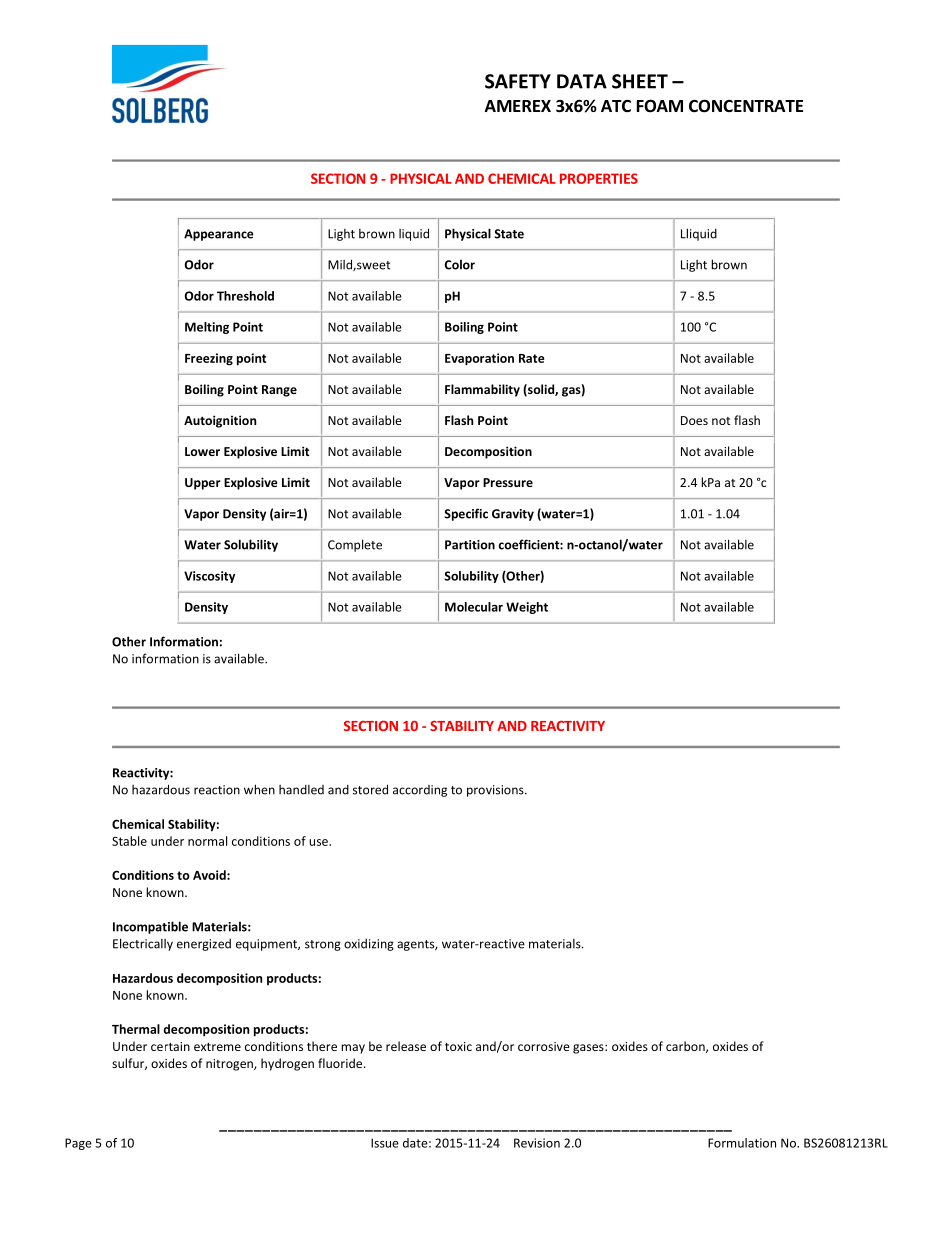  I want to click on Formulation, so click(742, 1143).
